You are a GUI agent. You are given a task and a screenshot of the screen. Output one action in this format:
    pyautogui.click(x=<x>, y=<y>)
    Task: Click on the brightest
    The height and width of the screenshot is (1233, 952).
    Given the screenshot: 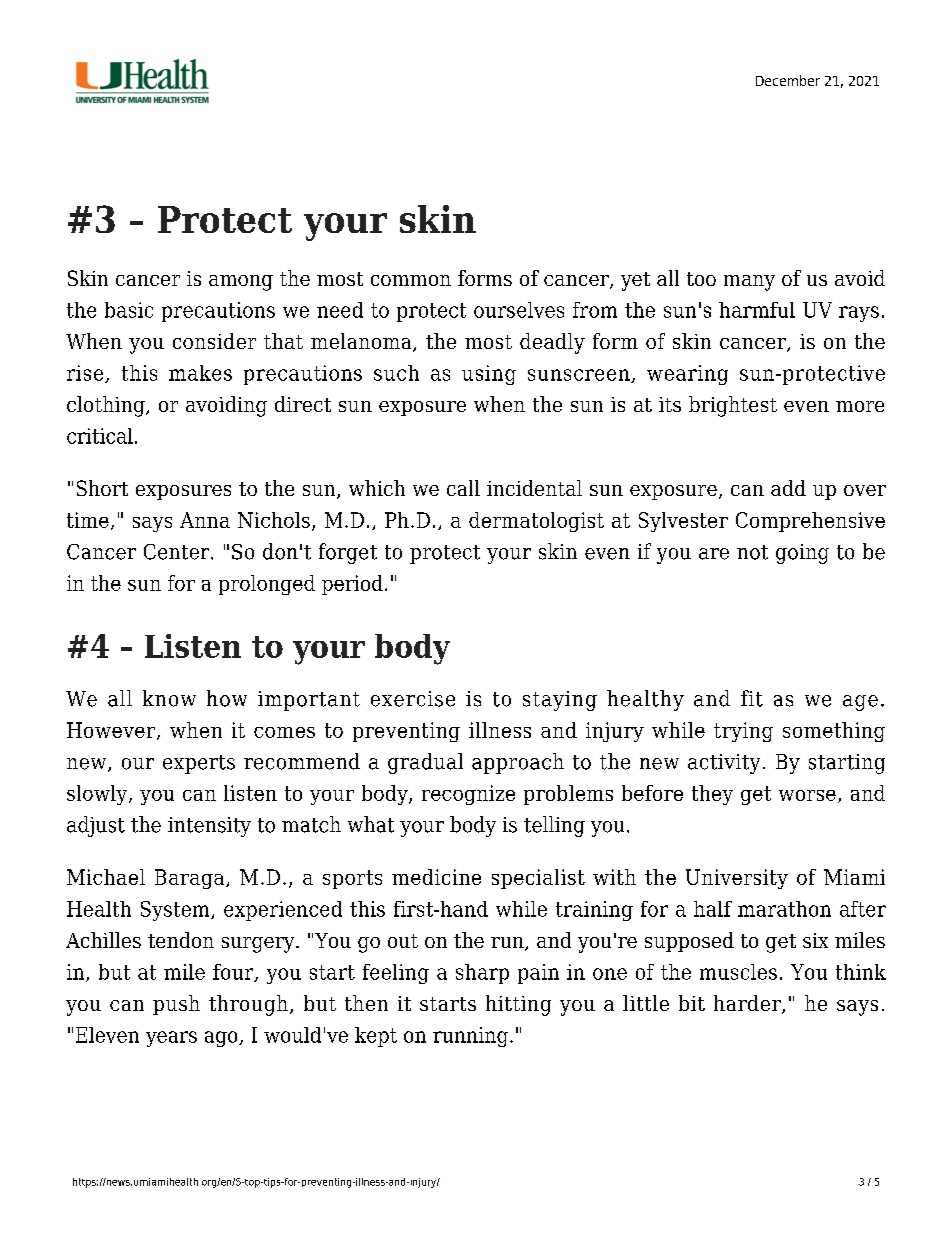 What is the action you would take?
    pyautogui.click(x=733, y=406)
